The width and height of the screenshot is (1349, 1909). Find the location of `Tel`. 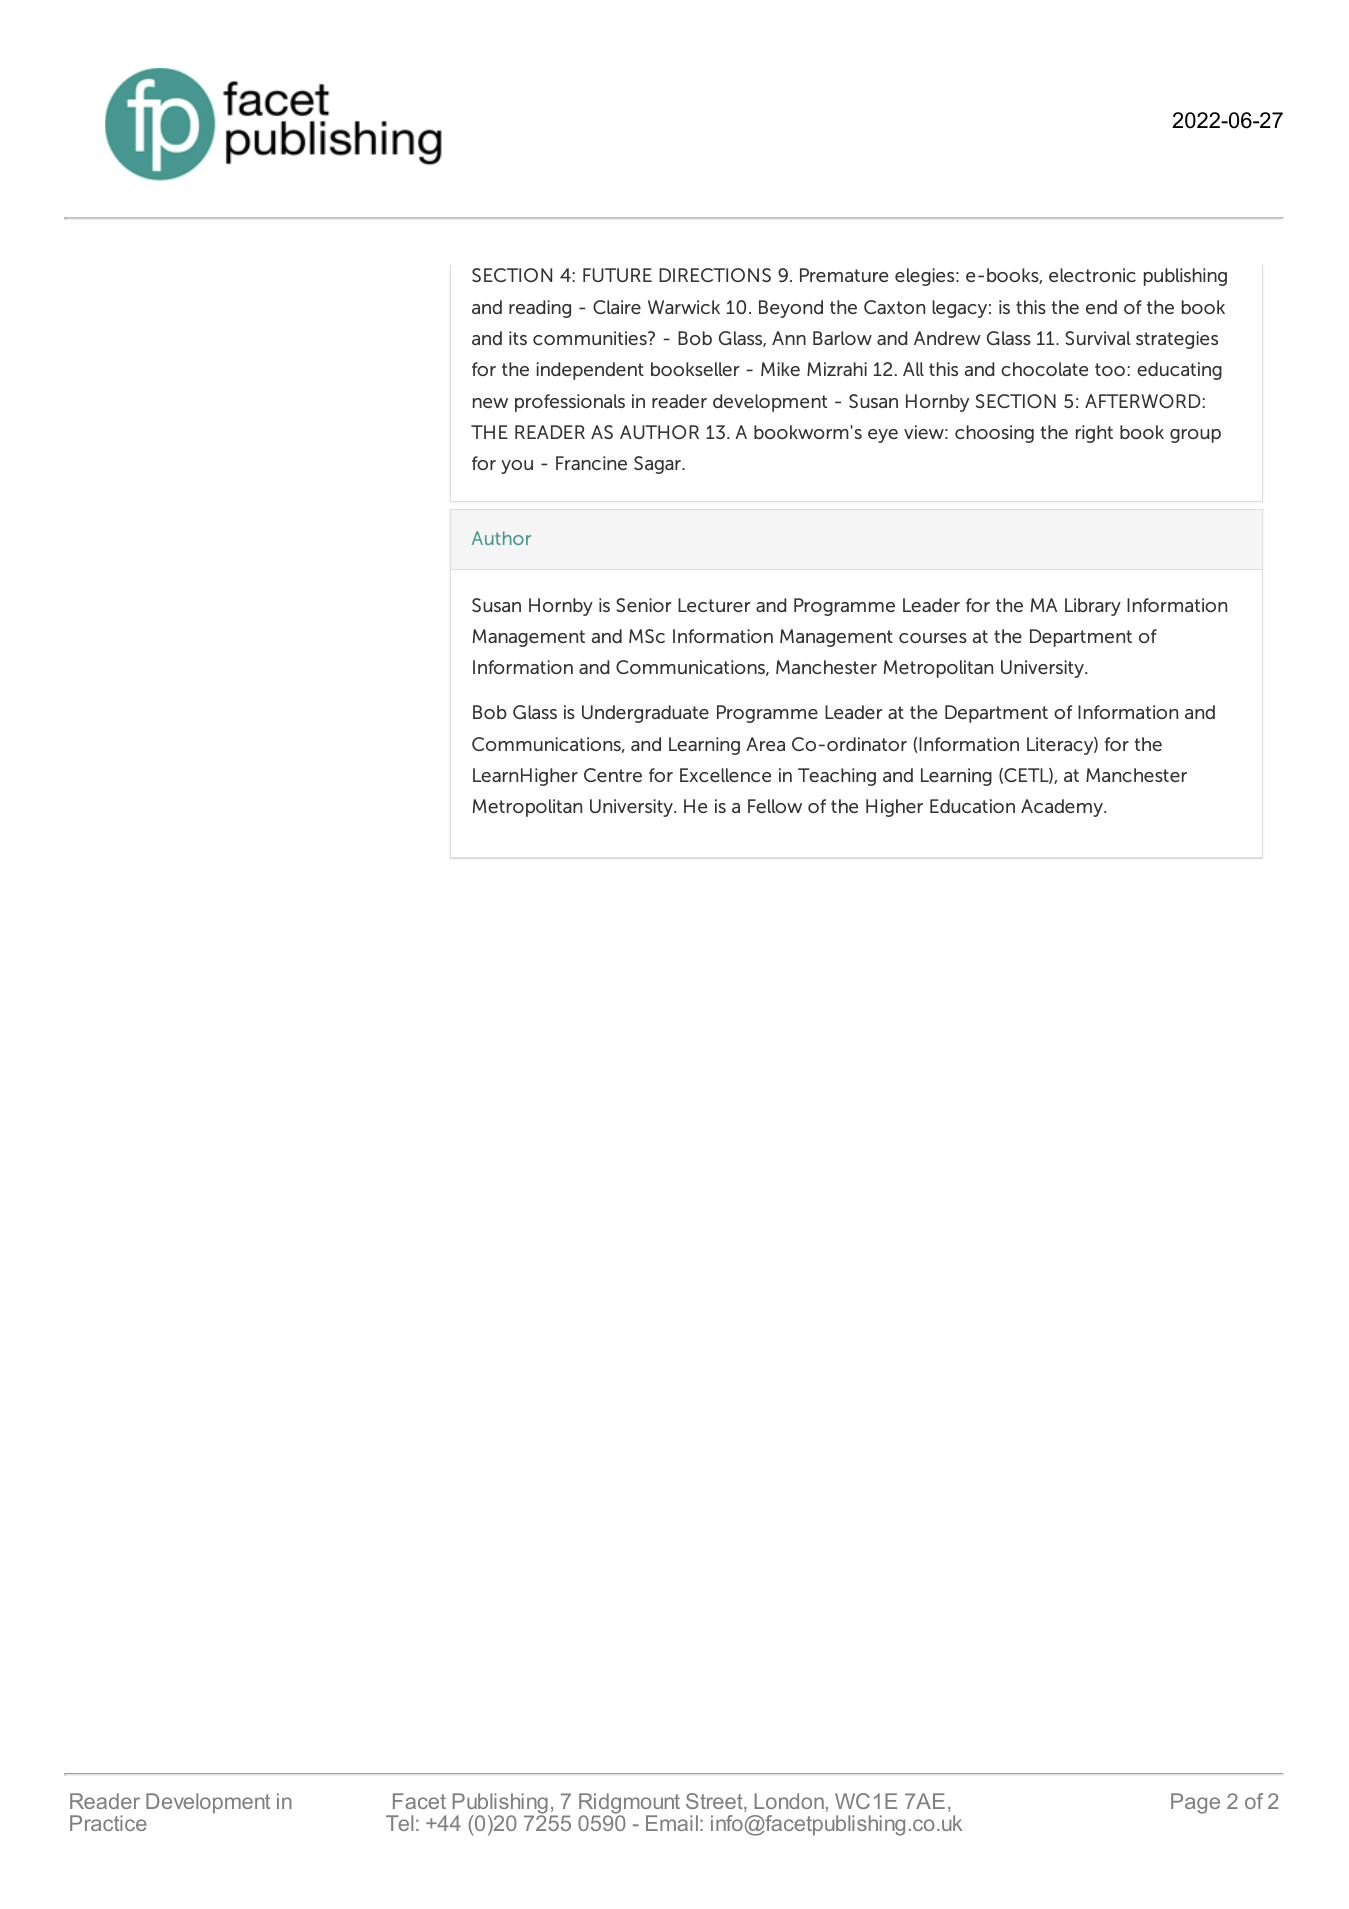

Tel is located at coordinates (399, 1823).
